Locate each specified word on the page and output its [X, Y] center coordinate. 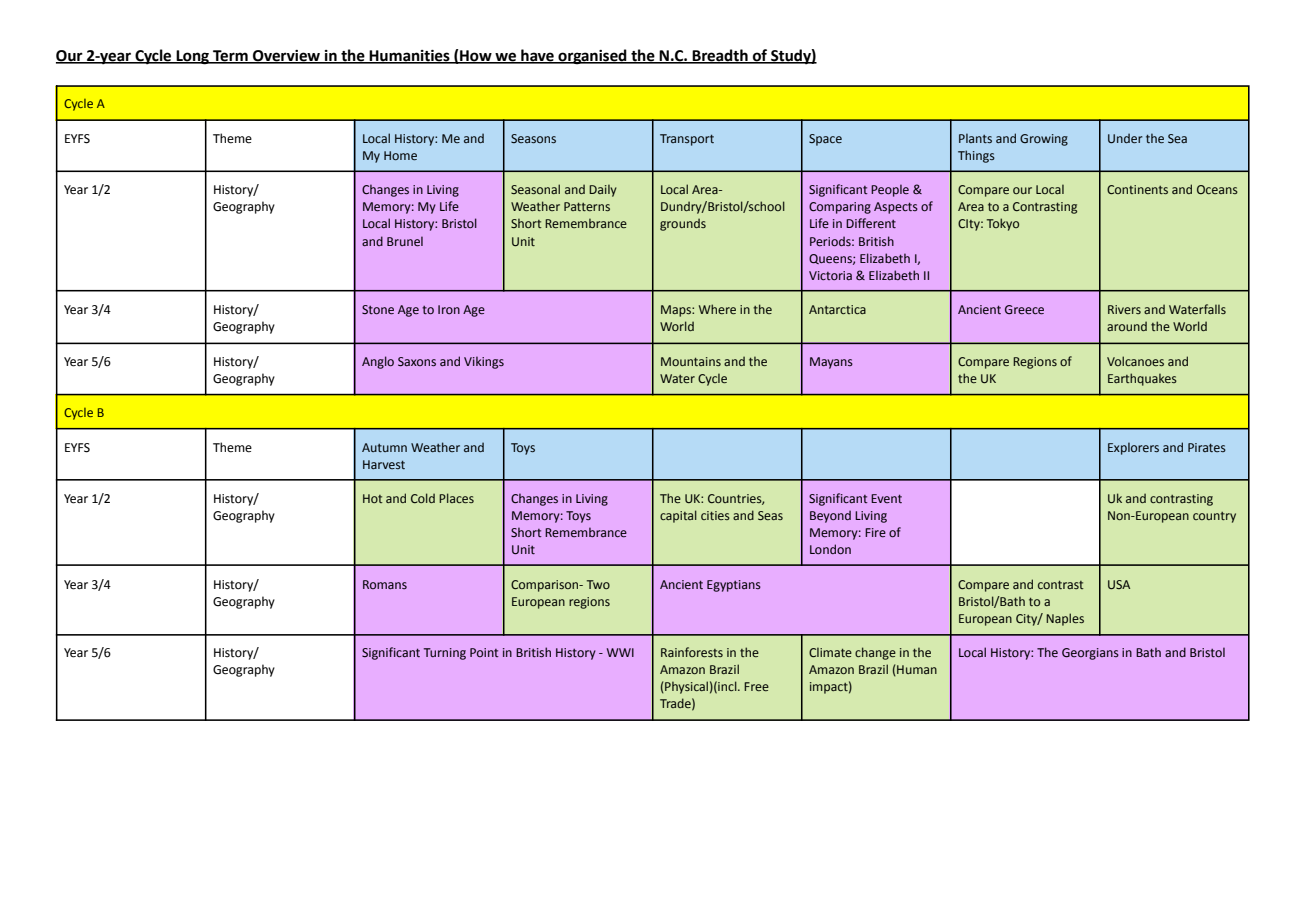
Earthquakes [1142, 379]
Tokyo [1003, 224]
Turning [445, 654]
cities [715, 515]
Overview [286, 56]
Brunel [405, 241]
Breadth [720, 56]
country [1214, 517]
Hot [373, 498]
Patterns [587, 206]
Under [1125, 138]
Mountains [691, 361]
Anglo [378, 362]
